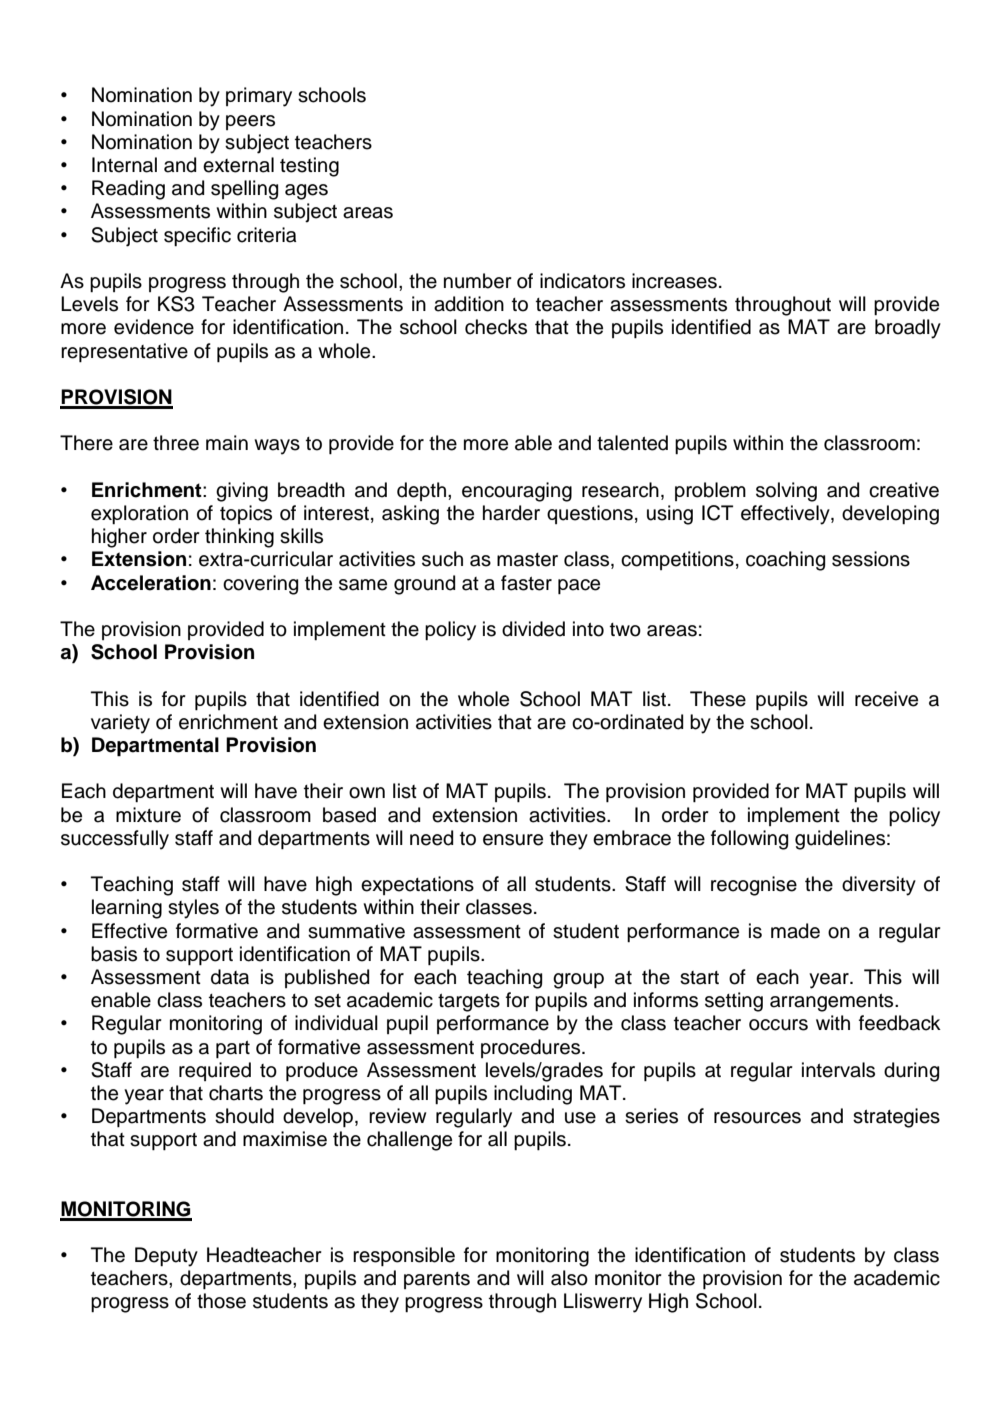 This screenshot has width=1001, height=1415. What do you see at coordinates (166, 1257) in the screenshot?
I see `Deputy` at bounding box center [166, 1257].
